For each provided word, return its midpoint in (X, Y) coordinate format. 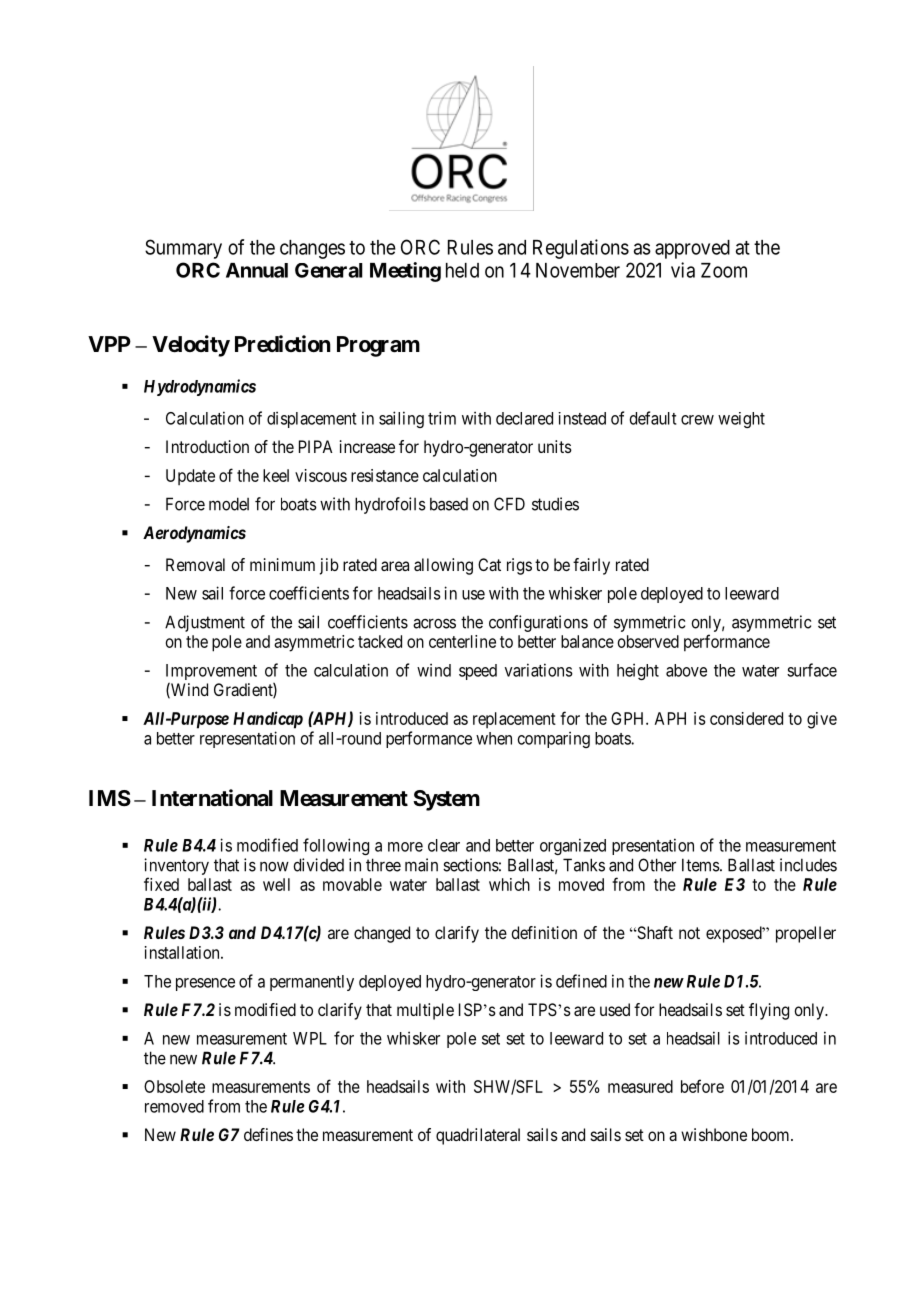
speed (478, 672)
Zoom (724, 270)
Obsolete (174, 1086)
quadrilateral (478, 1136)
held (462, 270)
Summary (183, 249)
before (702, 1086)
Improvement (211, 673)
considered (746, 718)
